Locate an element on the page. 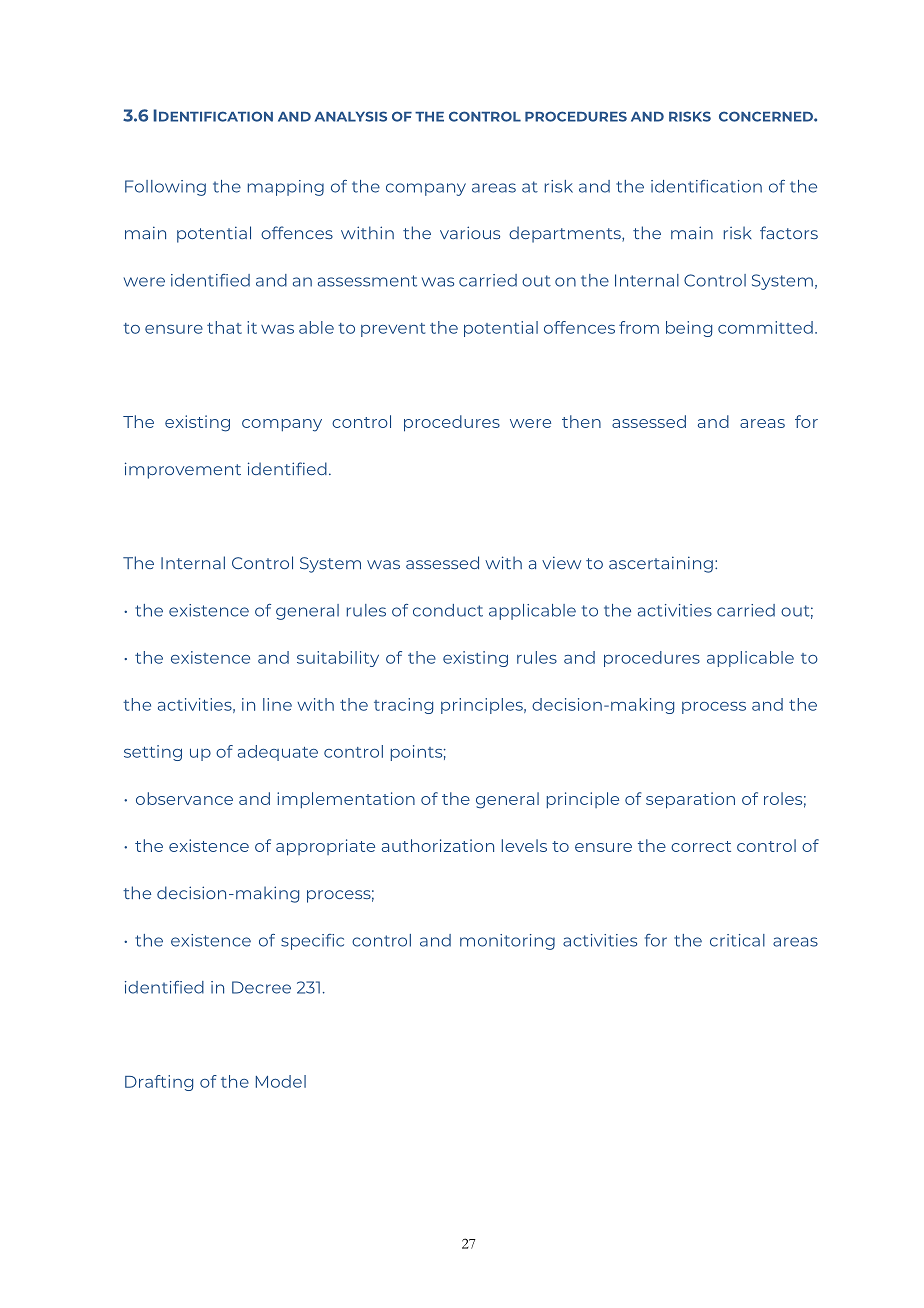  correct is located at coordinates (701, 846).
